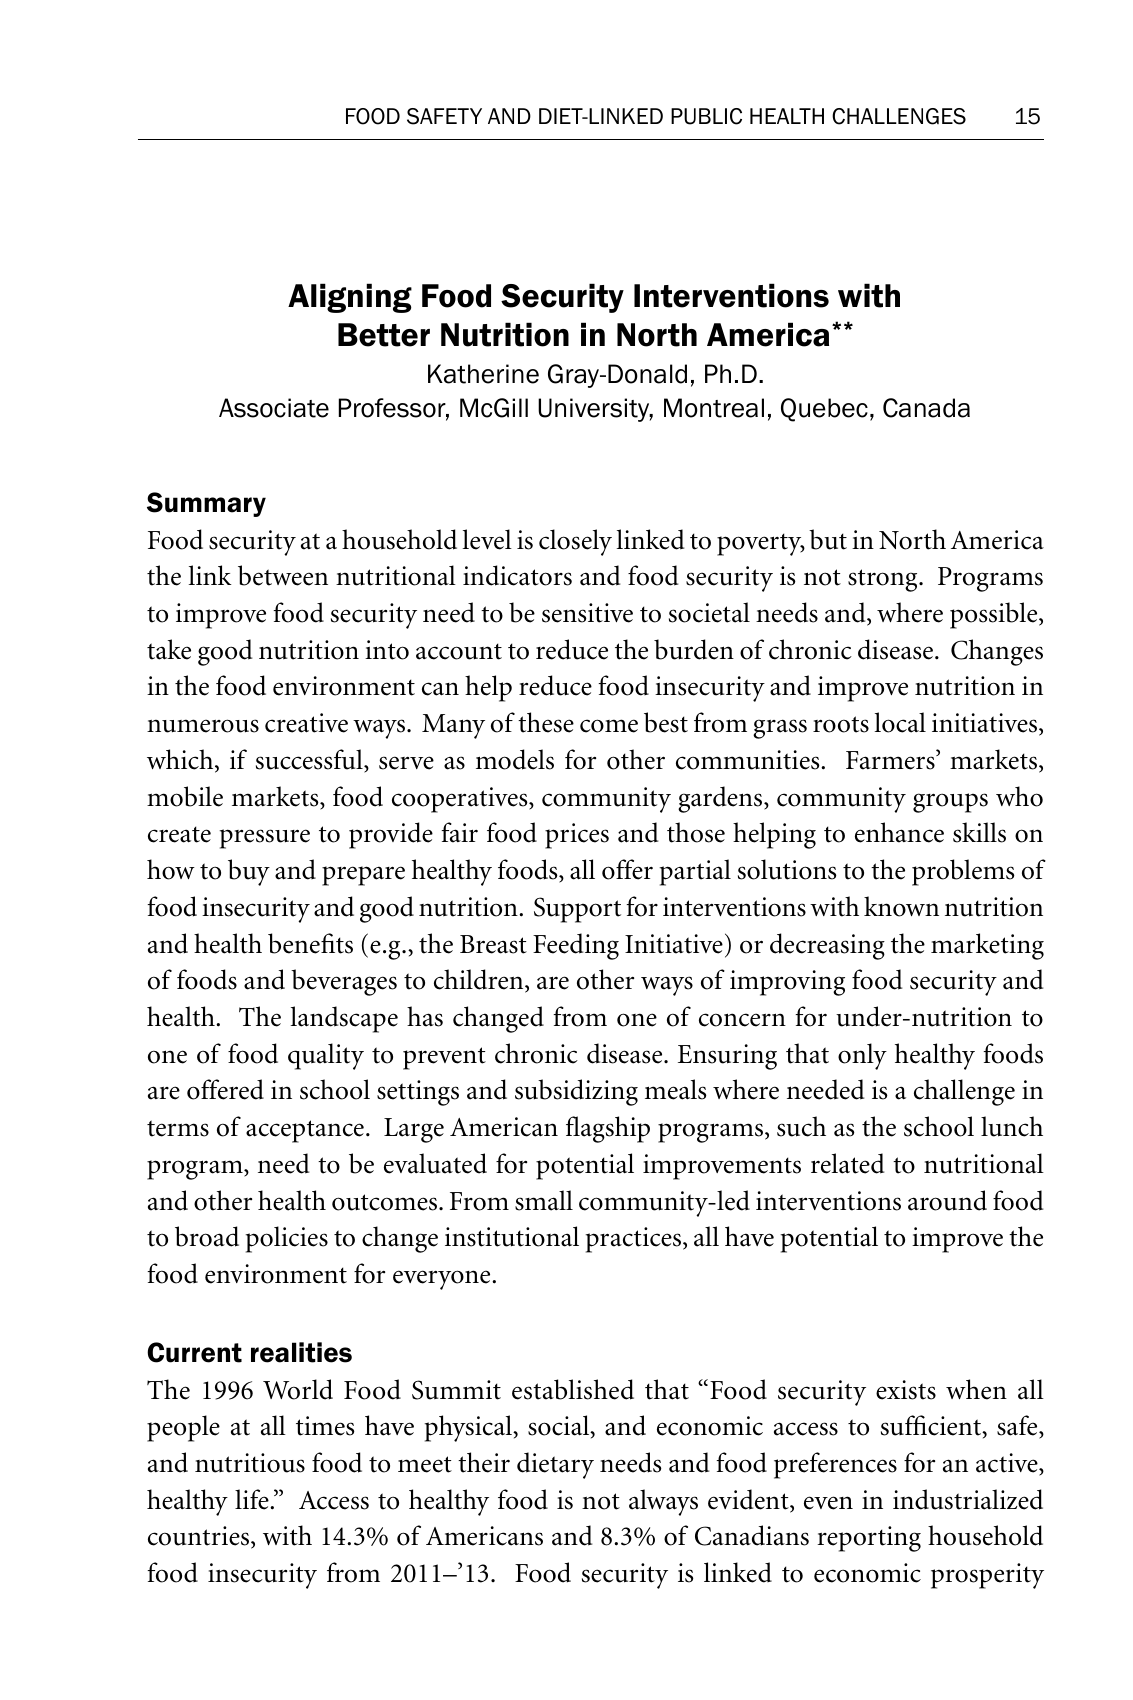 The height and width of the screenshot is (1700, 1133). I want to click on policies, so click(286, 1239).
